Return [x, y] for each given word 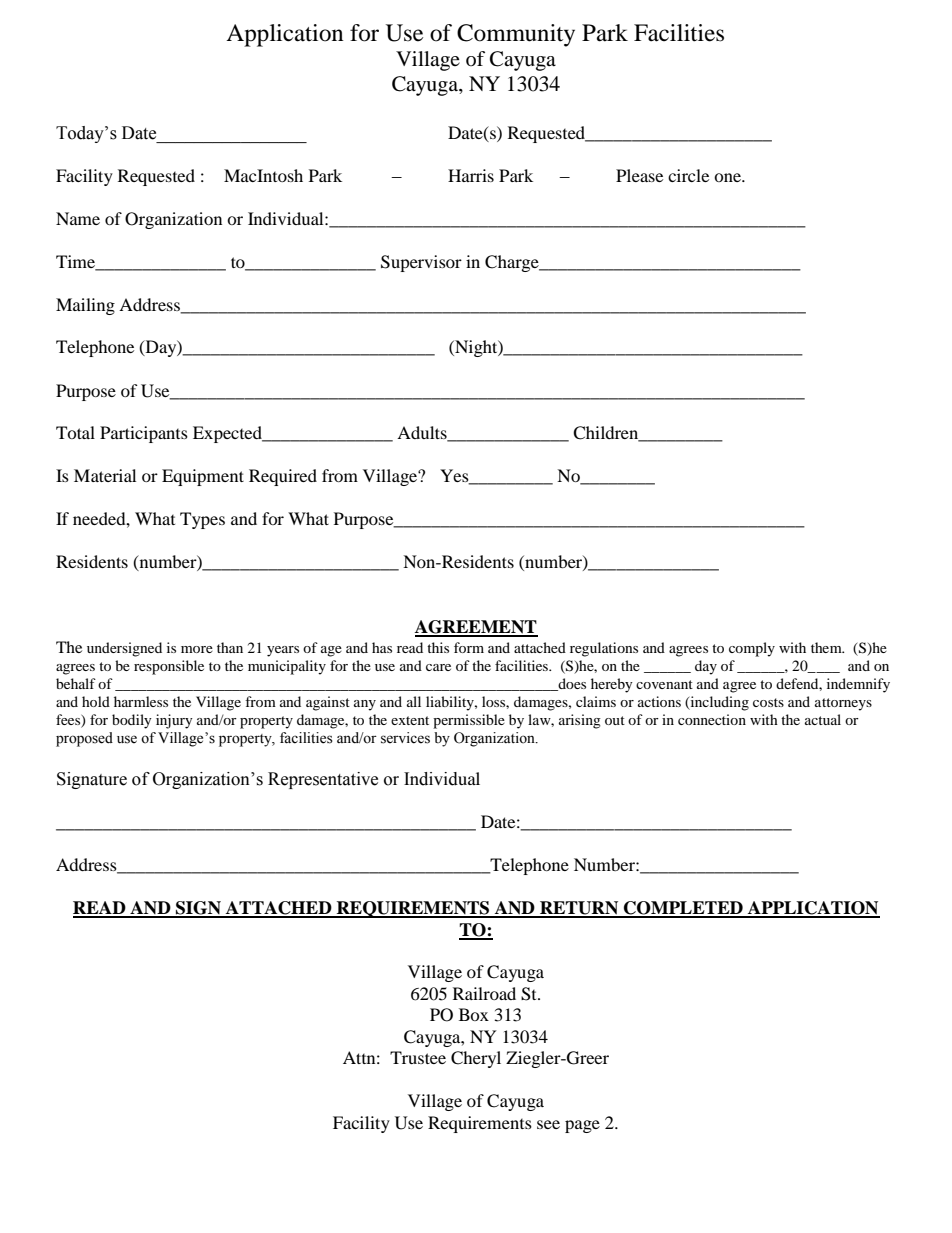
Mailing [85, 306]
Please [639, 175]
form [469, 647]
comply [752, 649]
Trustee [418, 1057]
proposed [84, 739]
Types [202, 520]
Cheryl [476, 1059]
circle [688, 175]
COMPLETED [683, 909]
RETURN [579, 909]
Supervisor [421, 263]
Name [78, 218]
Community [516, 35]
